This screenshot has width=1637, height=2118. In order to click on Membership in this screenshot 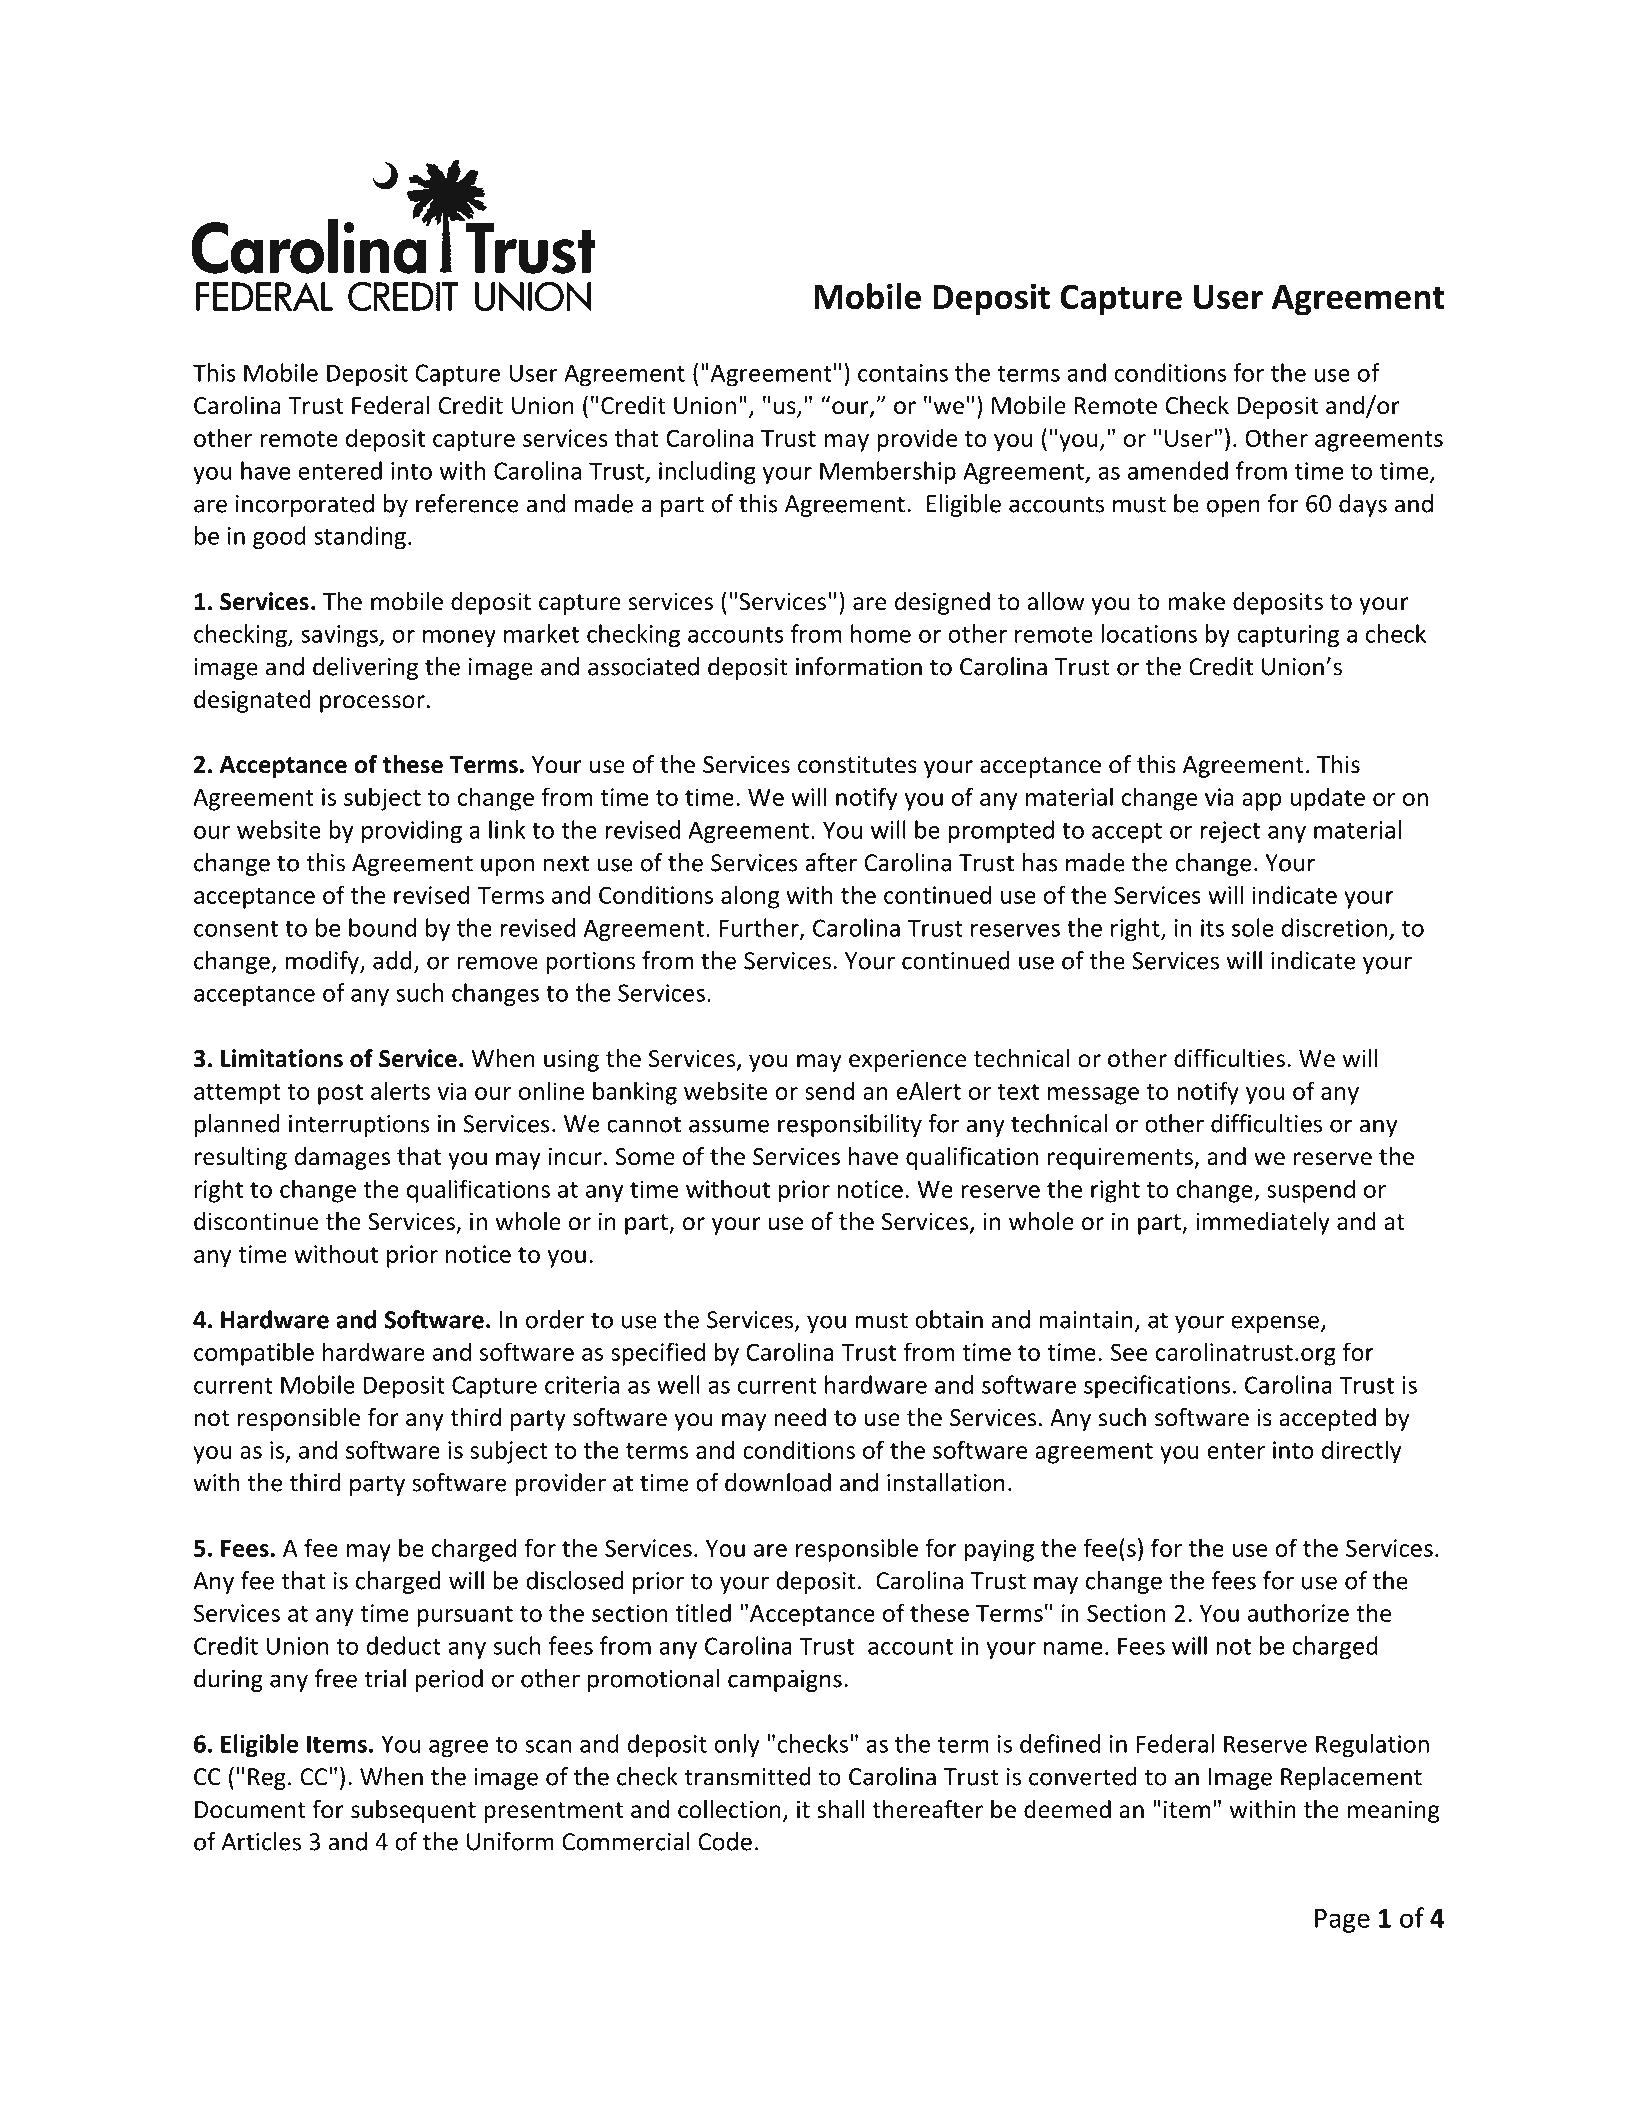, I will do `click(888, 473)`.
